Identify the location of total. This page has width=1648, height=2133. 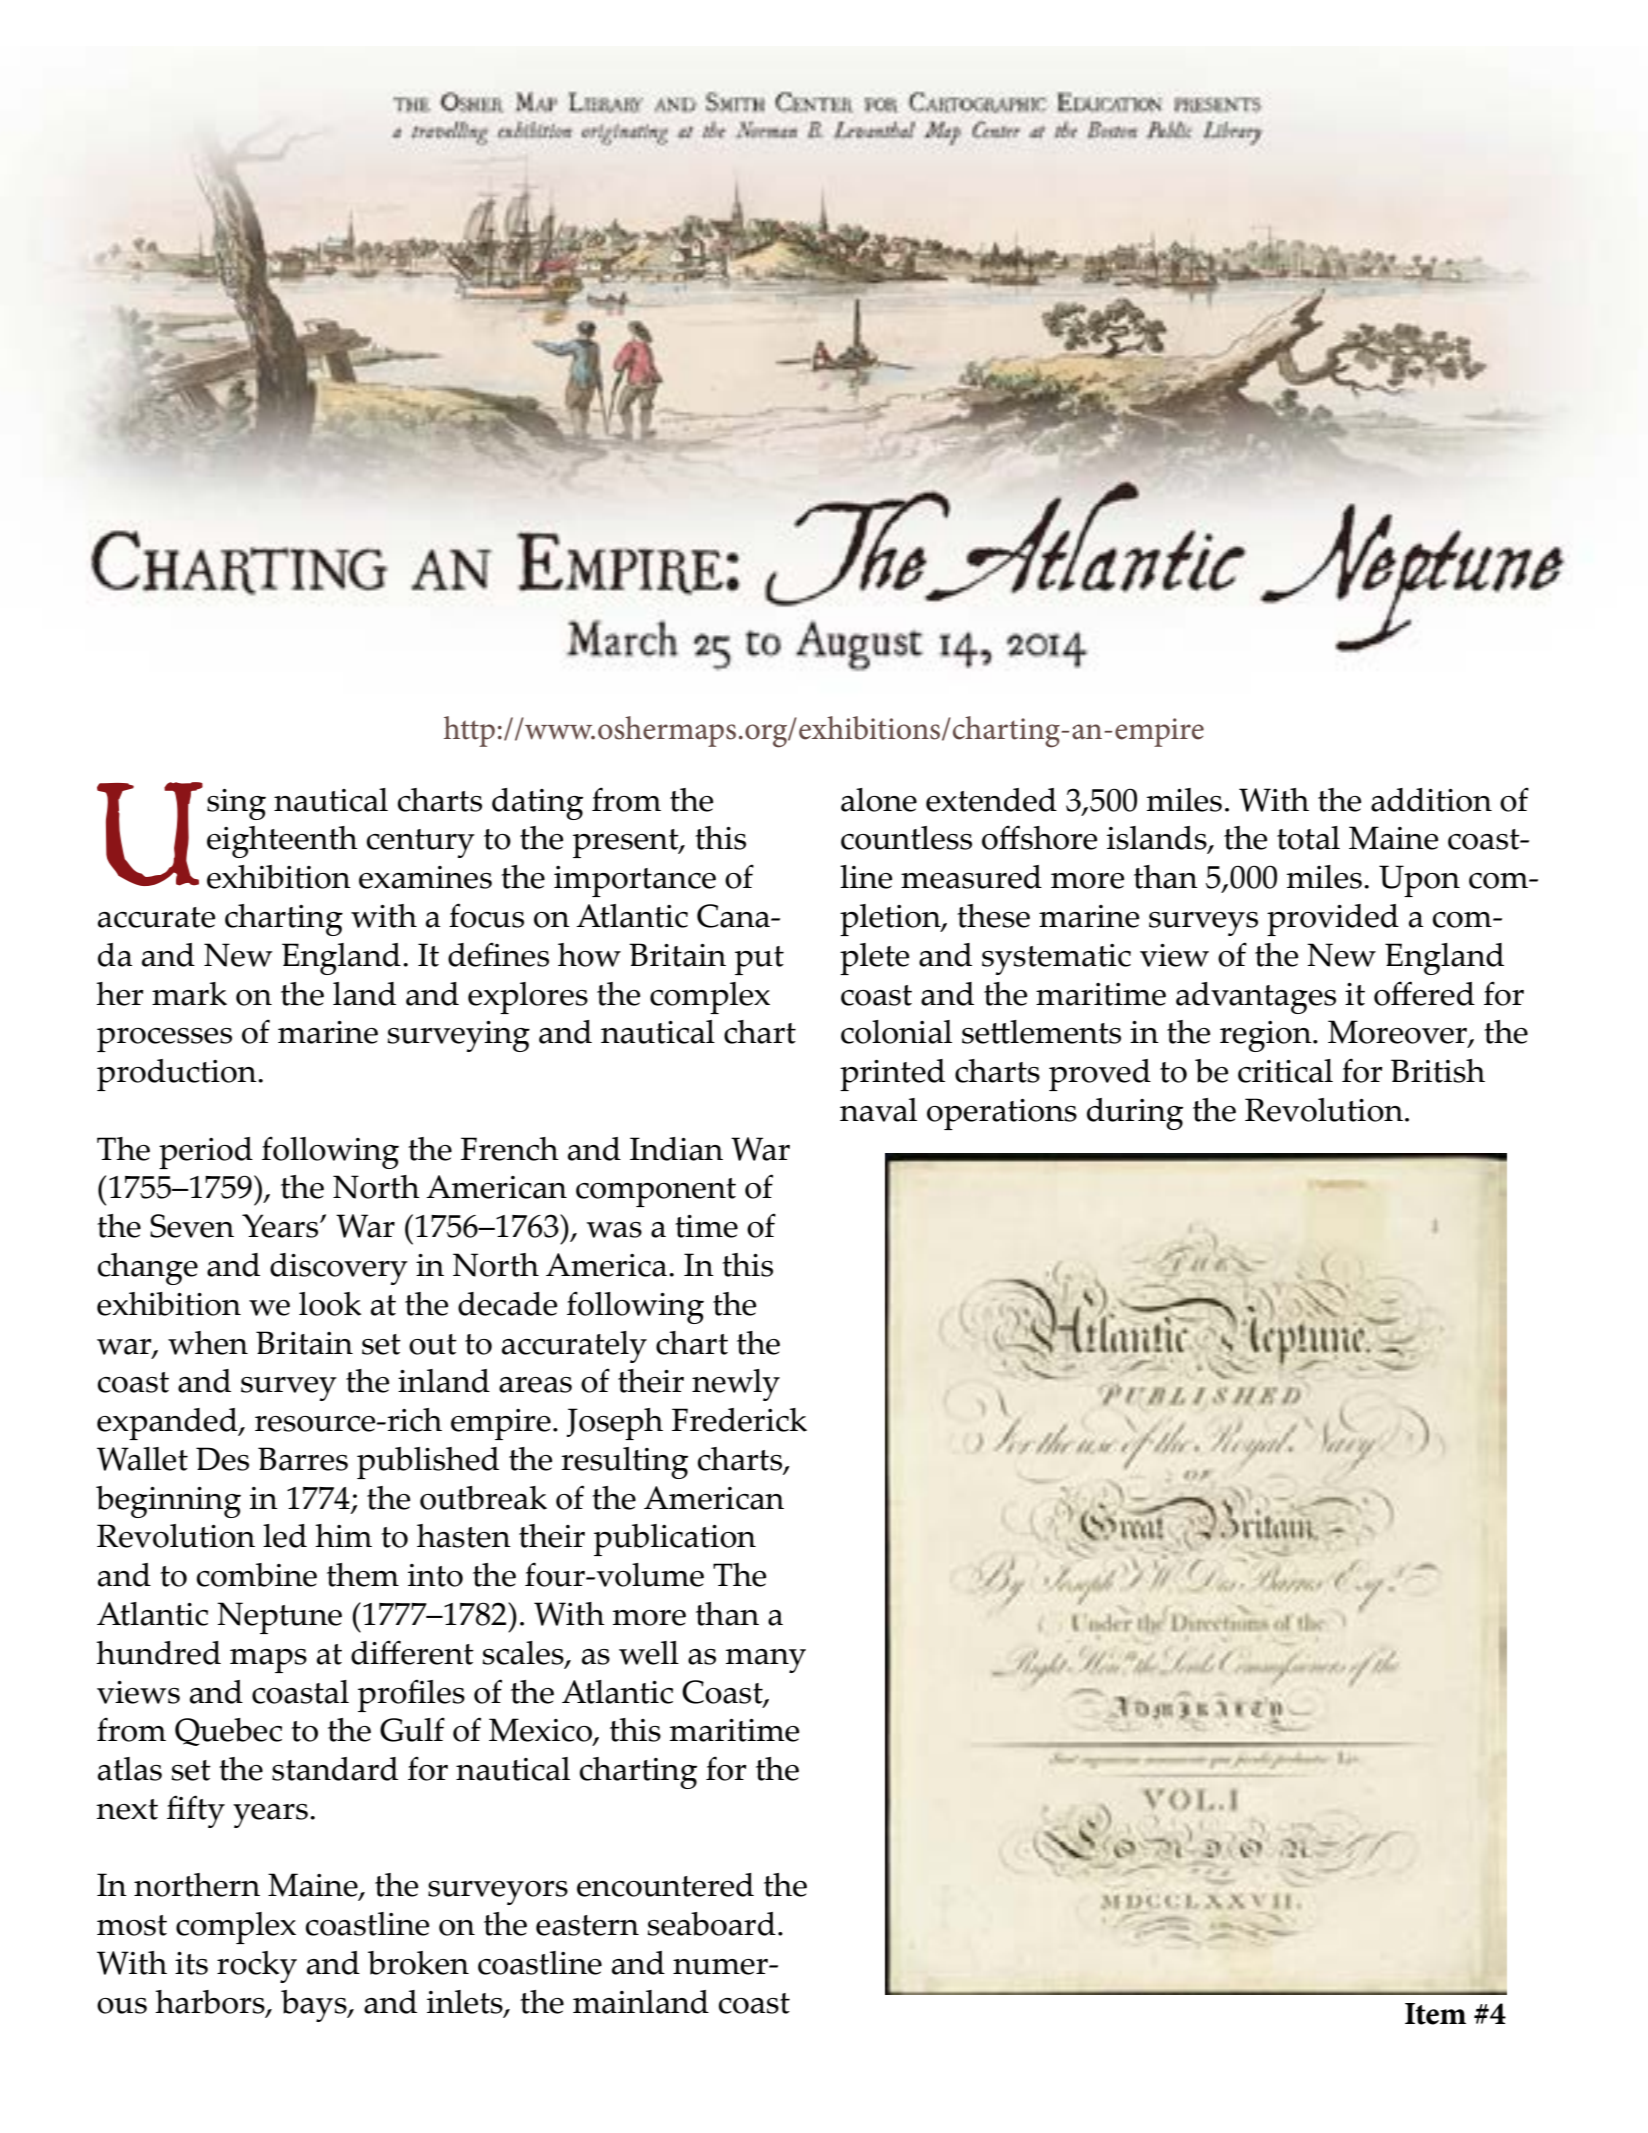
(1308, 838).
